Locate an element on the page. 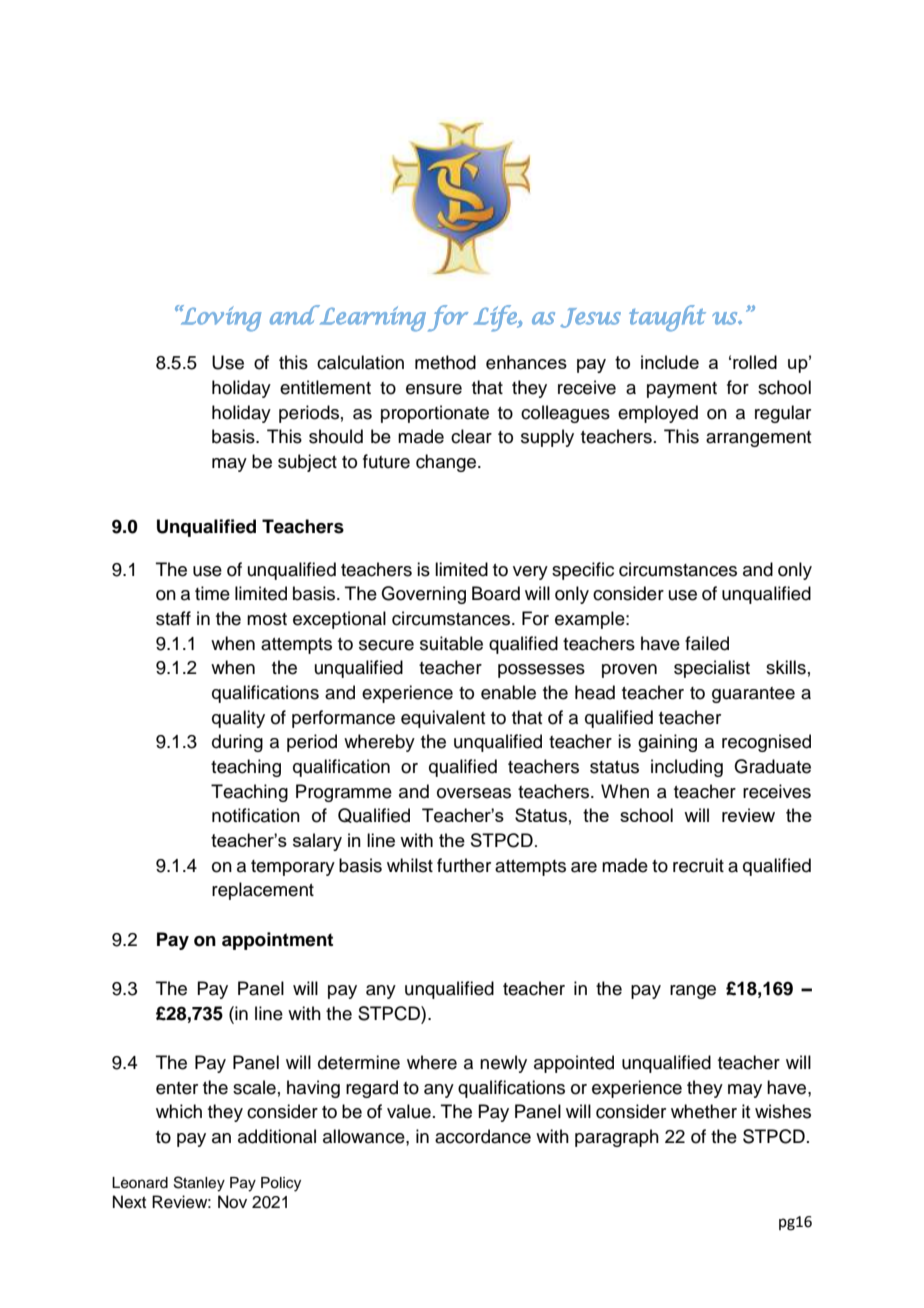  failed is located at coordinates (707, 643).
